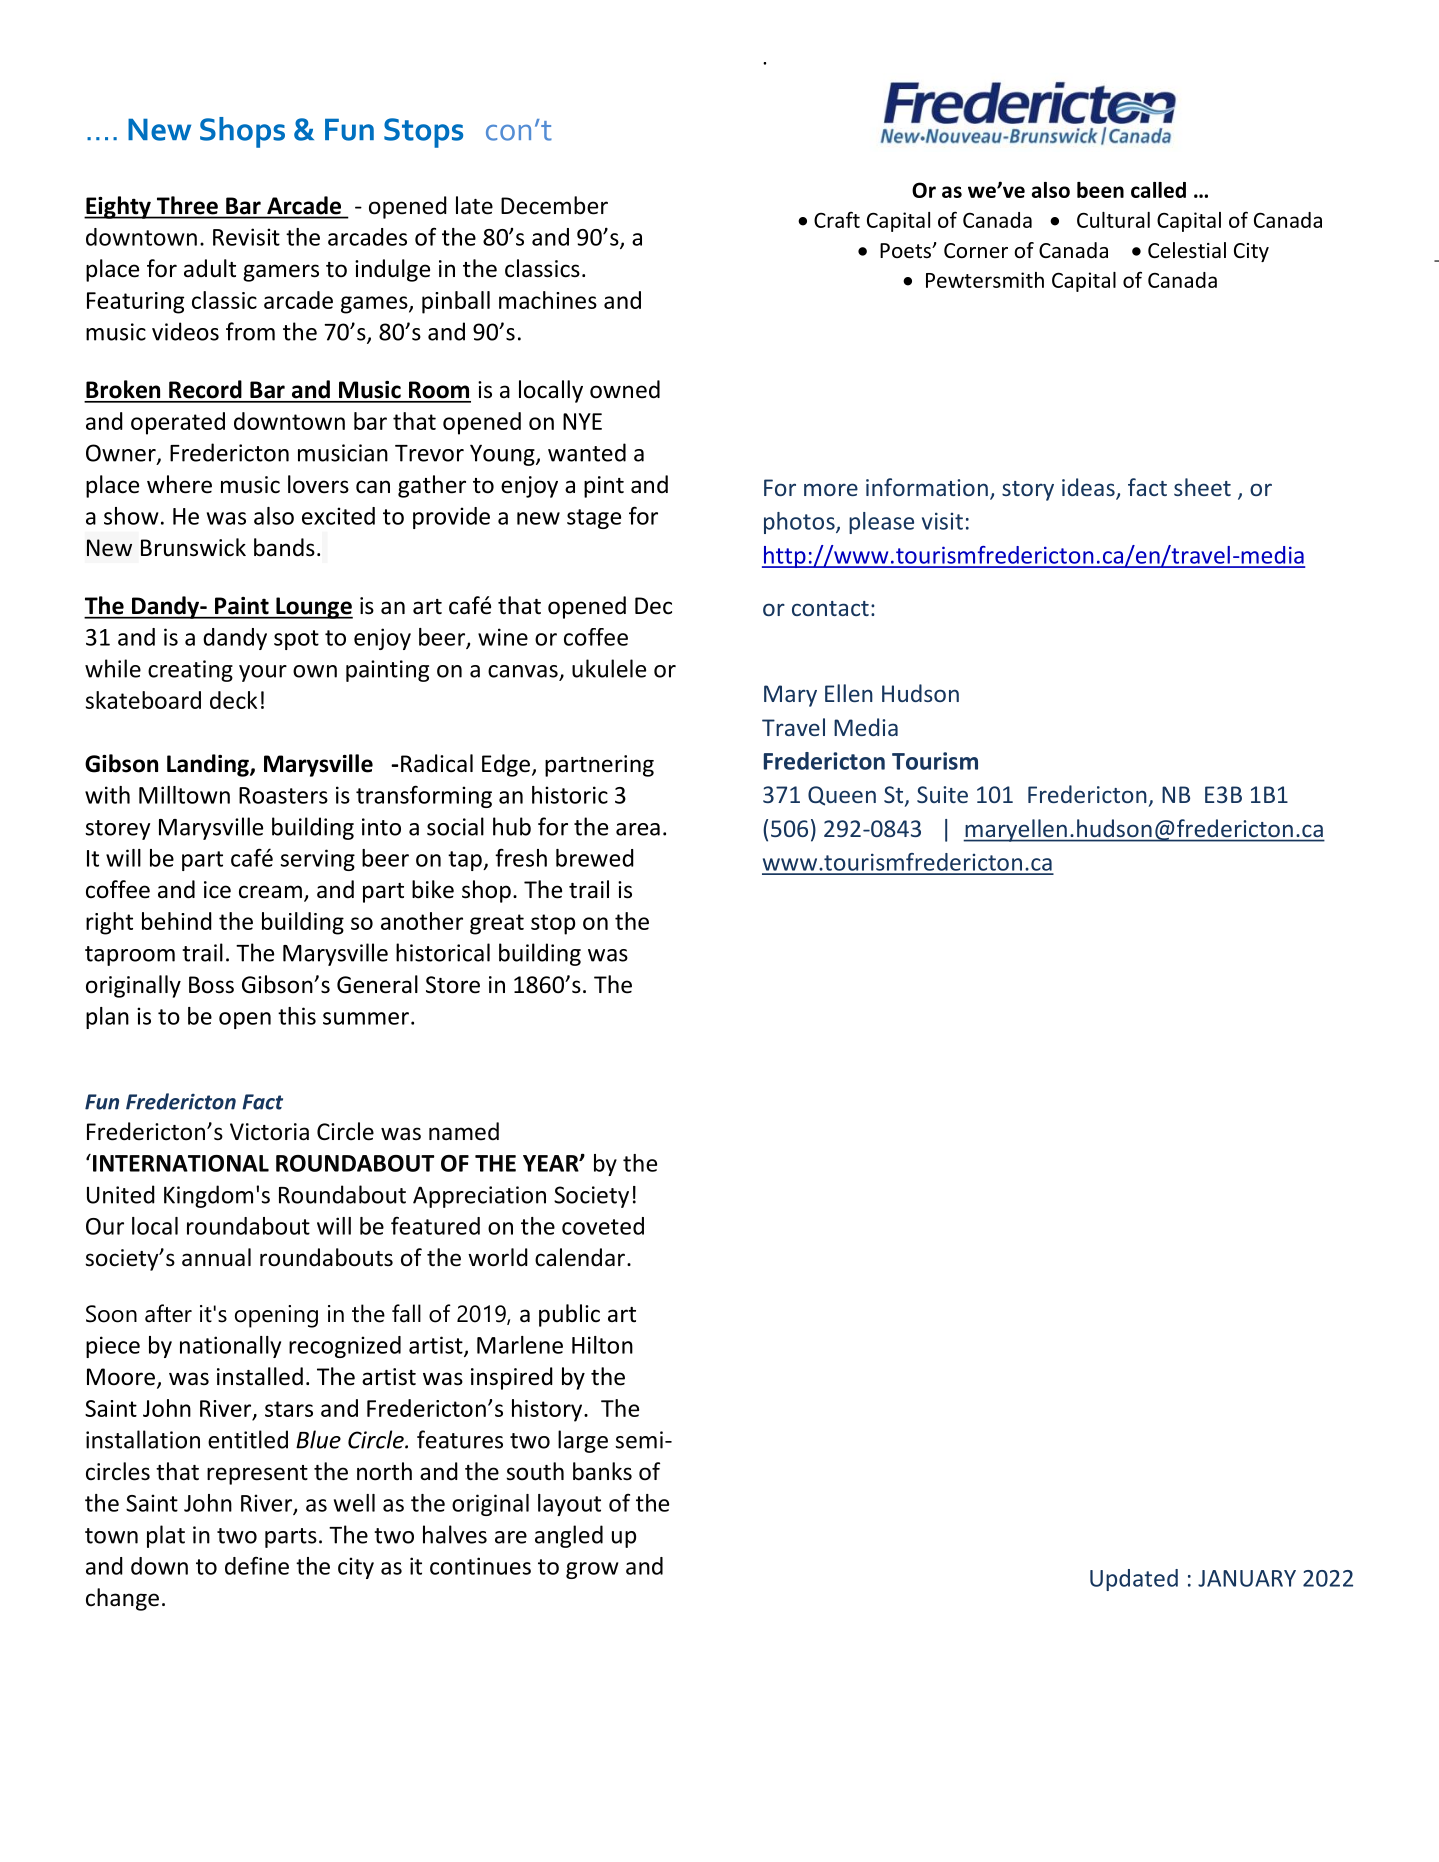  What do you see at coordinates (595, 858) in the page?
I see `brewed` at bounding box center [595, 858].
